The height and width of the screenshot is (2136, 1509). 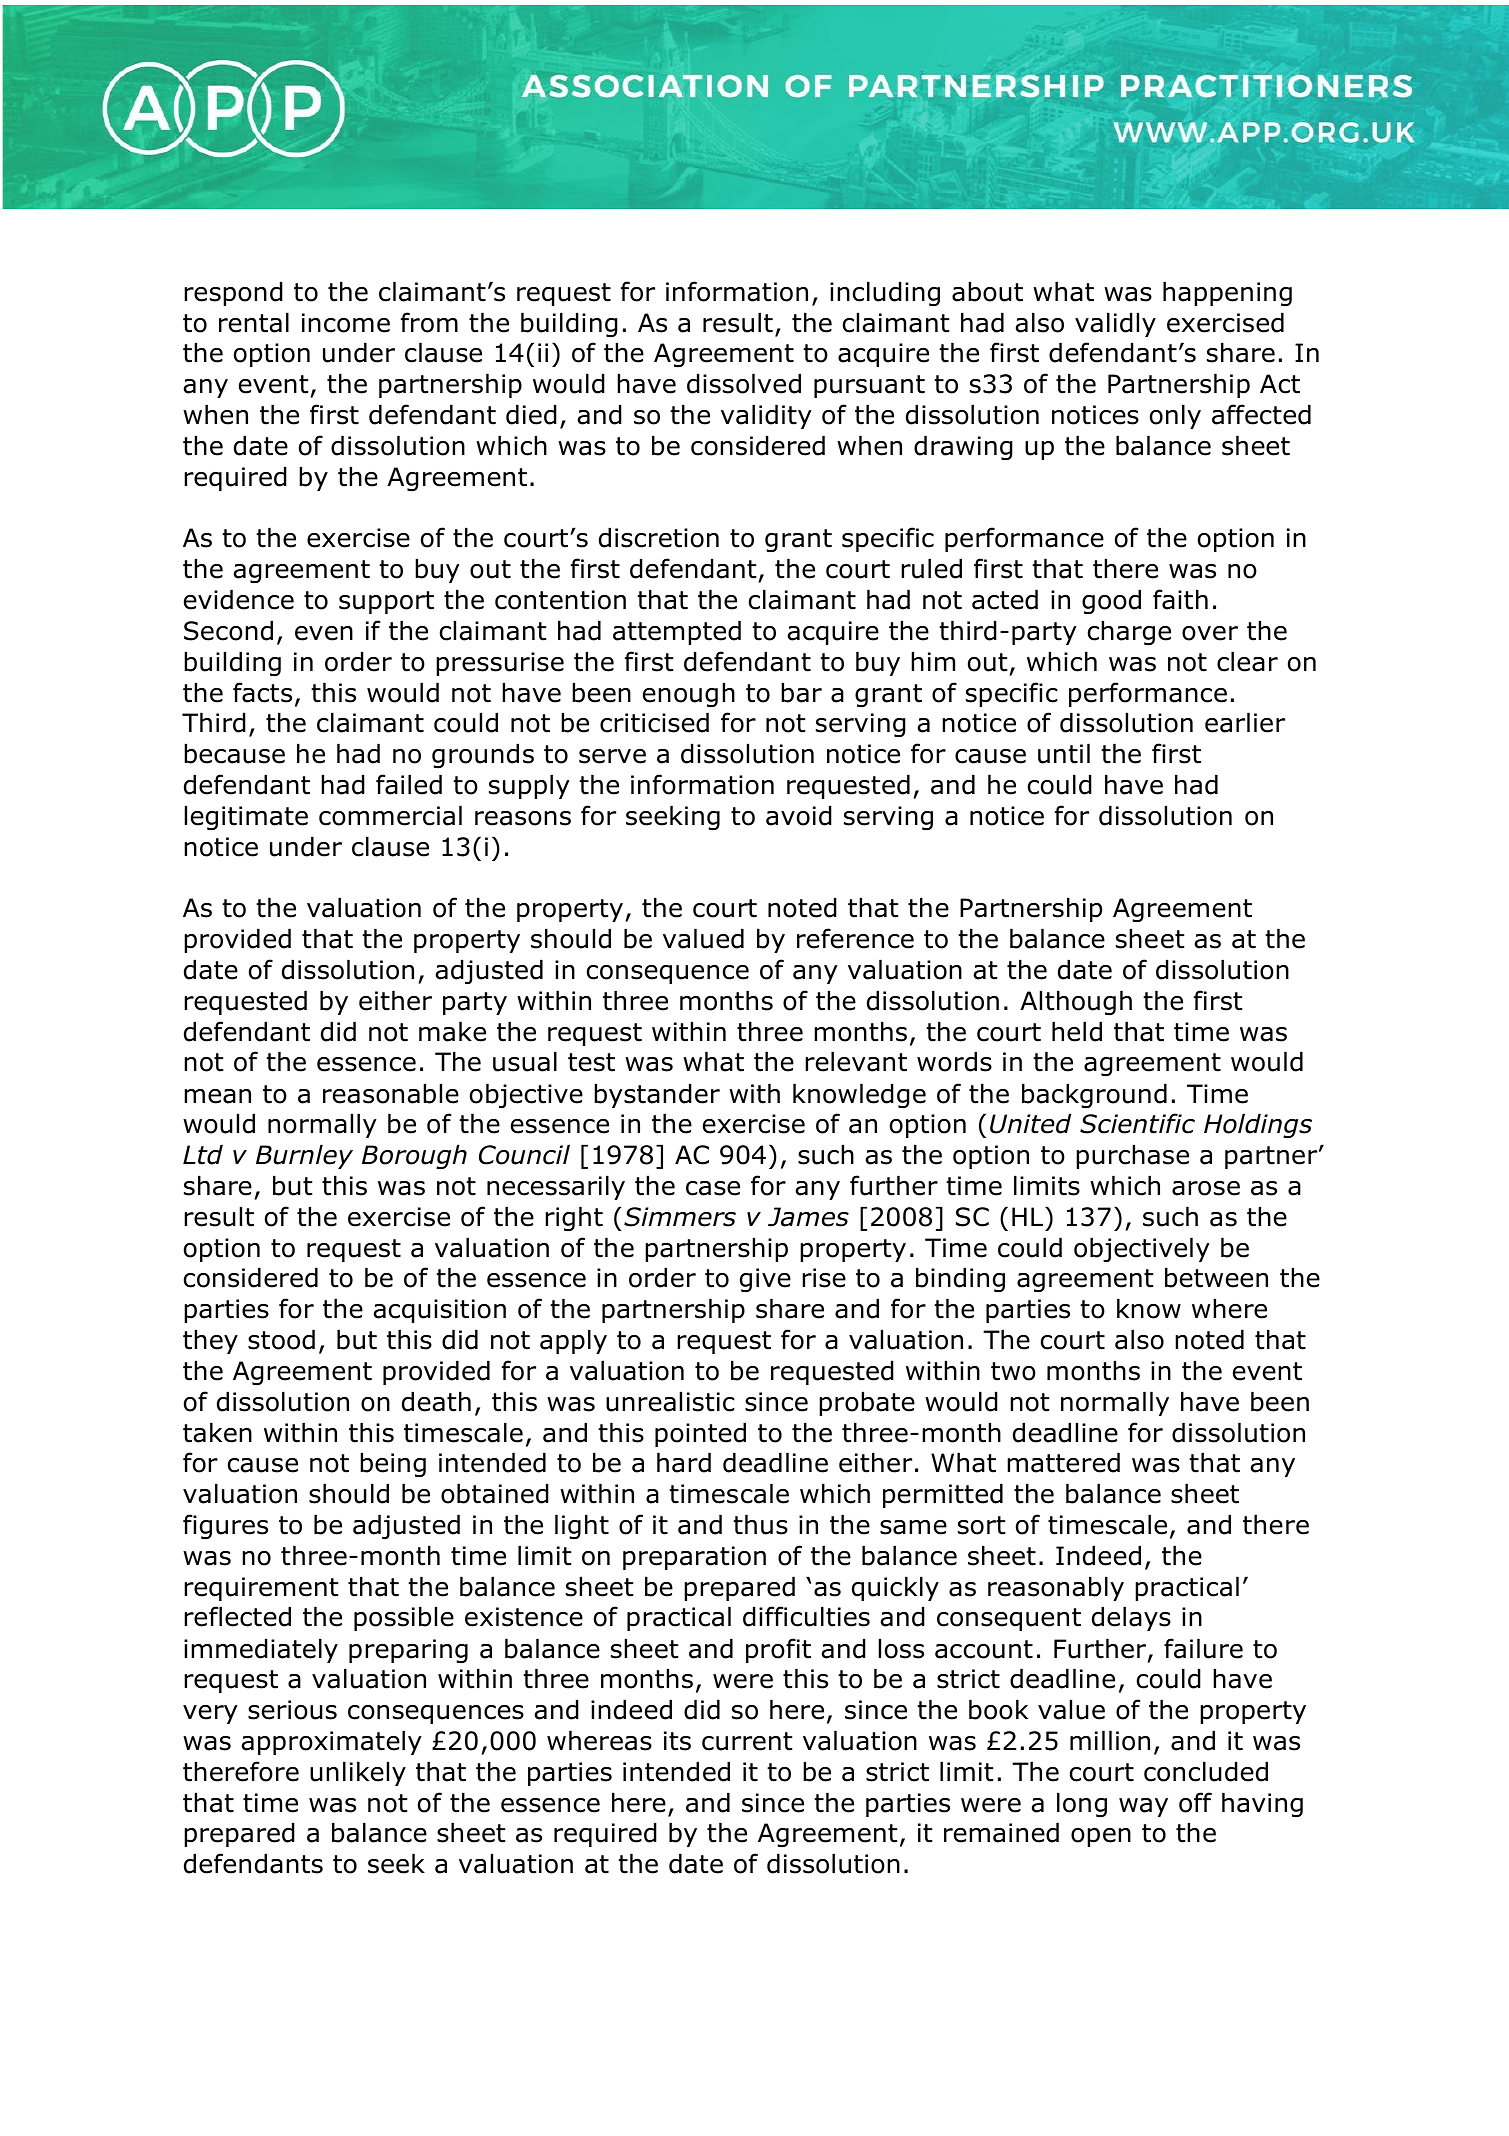 What do you see at coordinates (1094, 1095) in the screenshot?
I see `background` at bounding box center [1094, 1095].
